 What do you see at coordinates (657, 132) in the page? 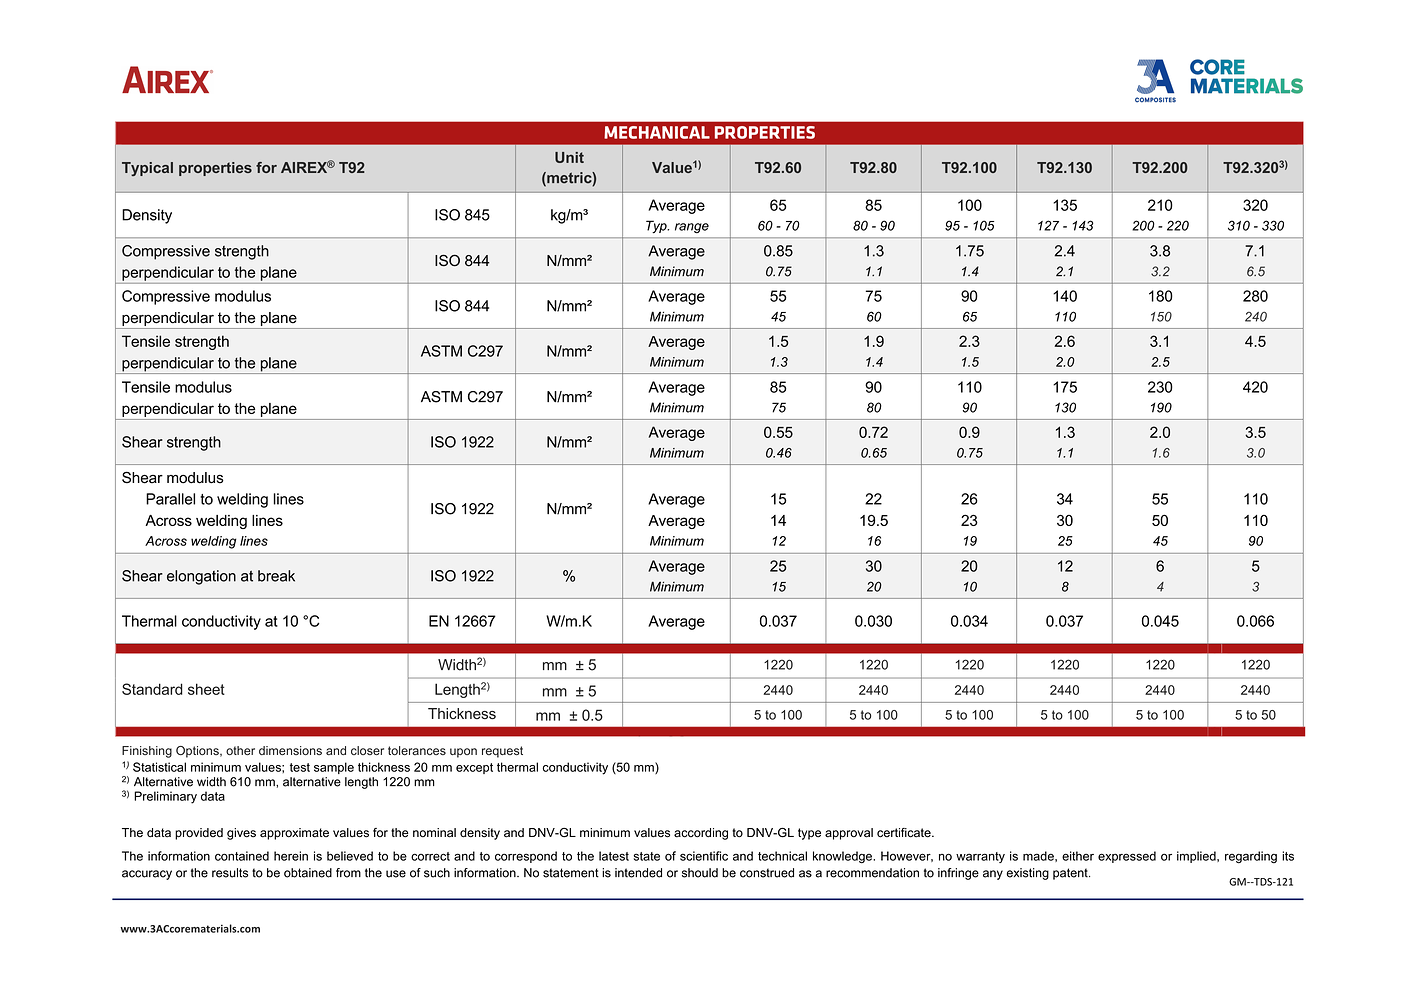
I see `MECHANICAL` at bounding box center [657, 132].
